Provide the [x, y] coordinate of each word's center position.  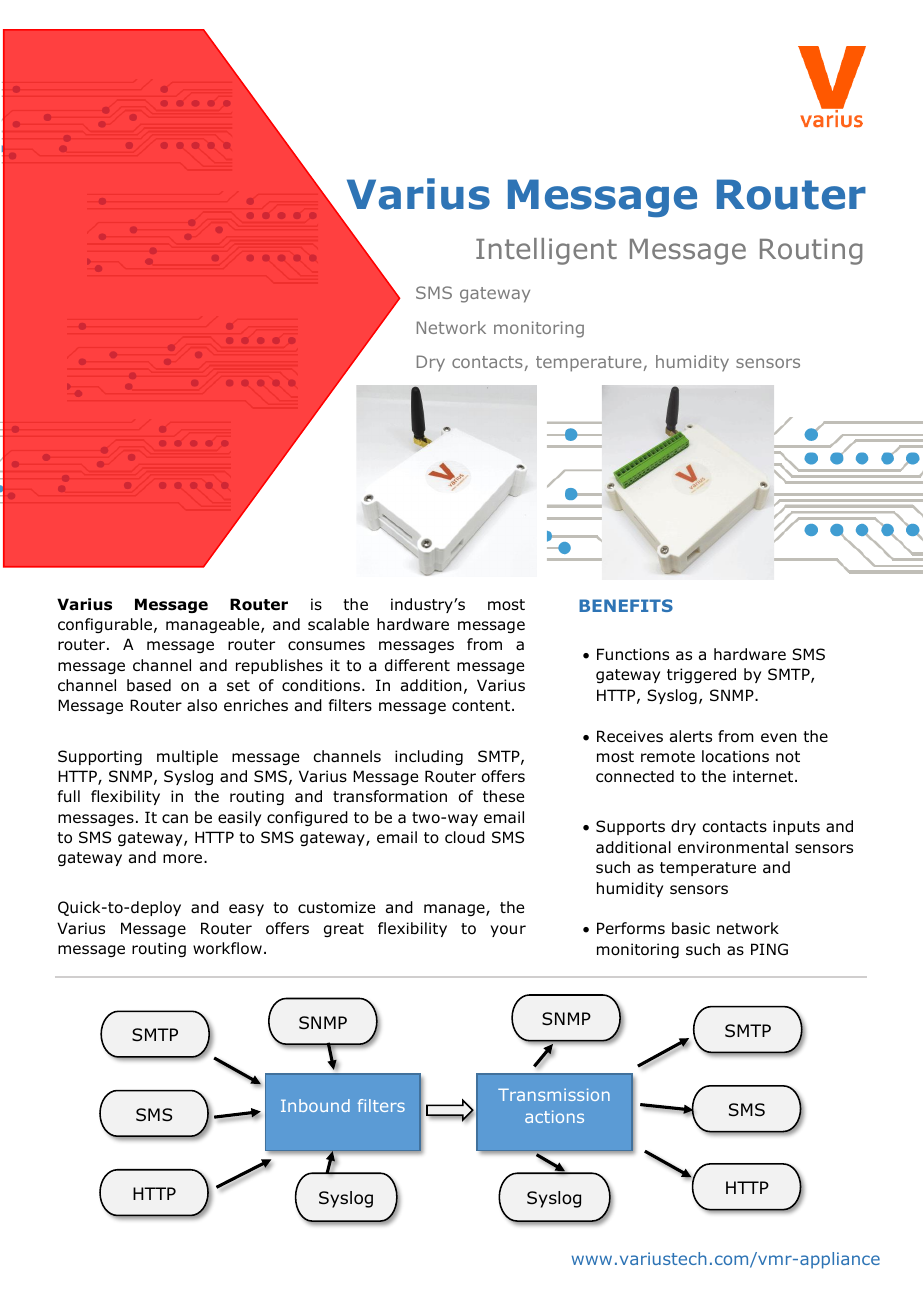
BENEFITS [626, 605]
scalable [338, 624]
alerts [691, 736]
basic [691, 928]
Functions [633, 654]
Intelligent [546, 251]
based [149, 685]
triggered [701, 675]
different [417, 665]
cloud [465, 837]
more [184, 859]
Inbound [315, 1105]
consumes [326, 646]
